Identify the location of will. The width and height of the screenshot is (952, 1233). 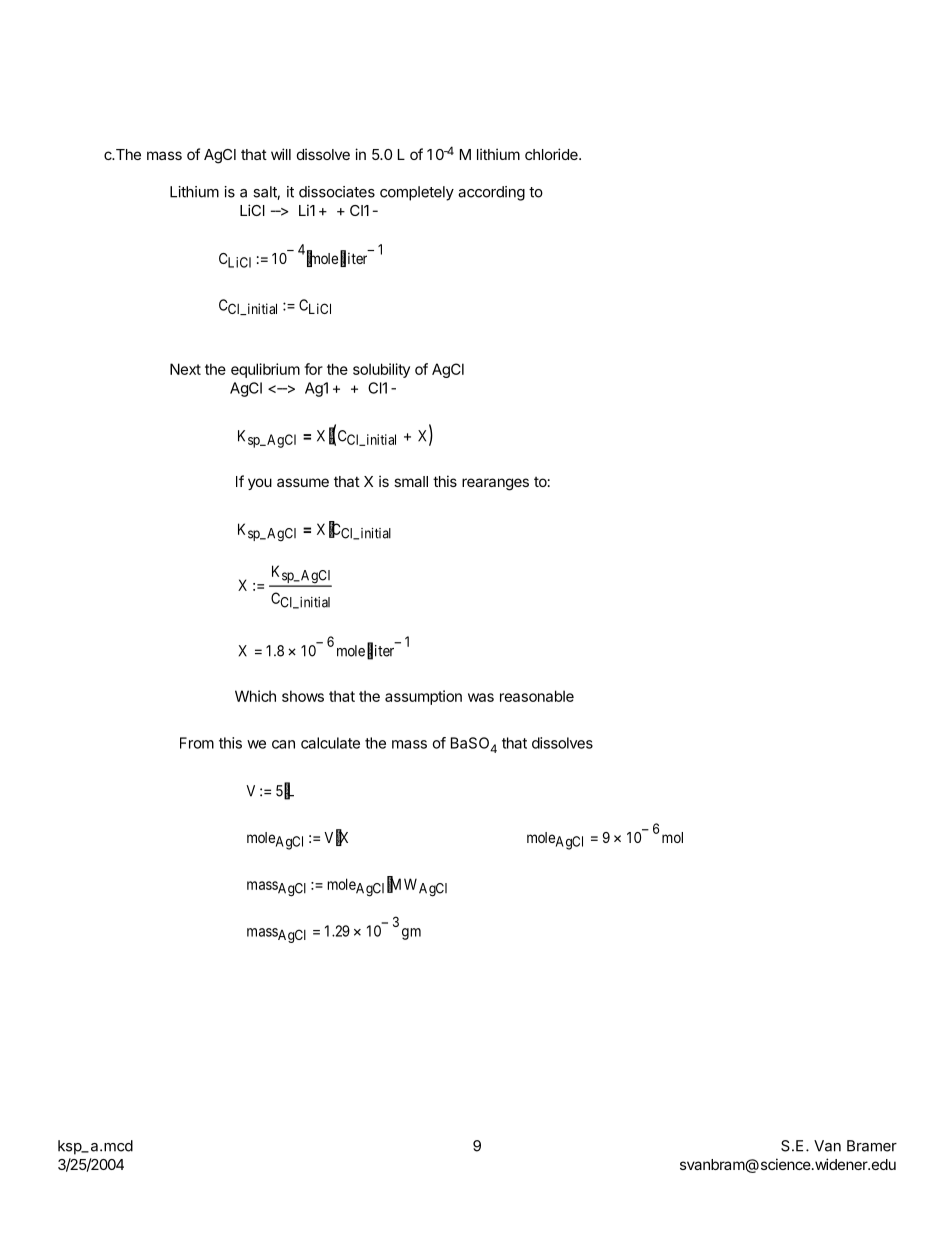
(281, 154).
